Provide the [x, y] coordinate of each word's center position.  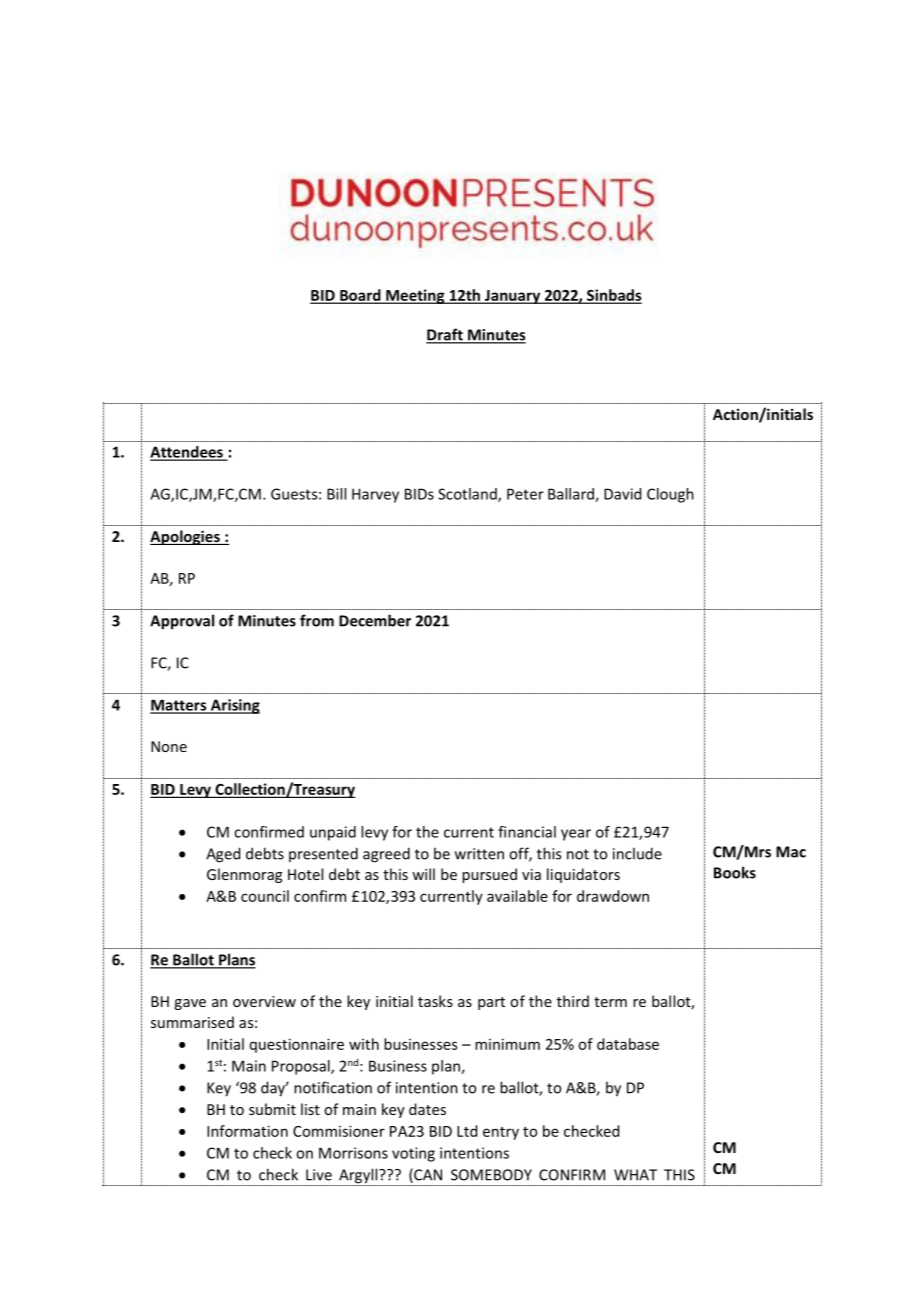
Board [360, 296]
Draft [445, 335]
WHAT [635, 1175]
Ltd [467, 1131]
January [512, 297]
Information [247, 1131]
